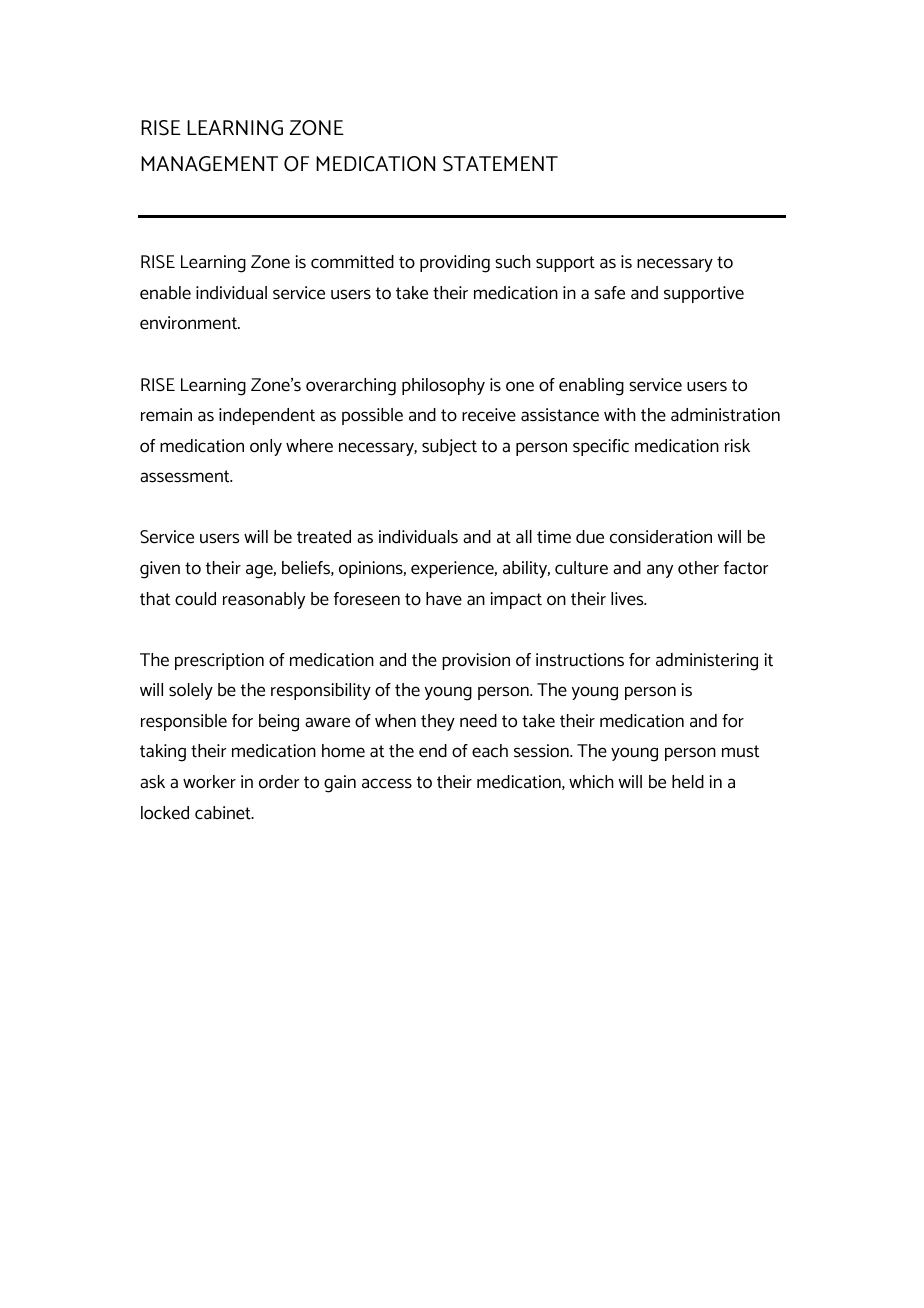 The image size is (924, 1308). What do you see at coordinates (449, 447) in the screenshot?
I see `subject` at bounding box center [449, 447].
